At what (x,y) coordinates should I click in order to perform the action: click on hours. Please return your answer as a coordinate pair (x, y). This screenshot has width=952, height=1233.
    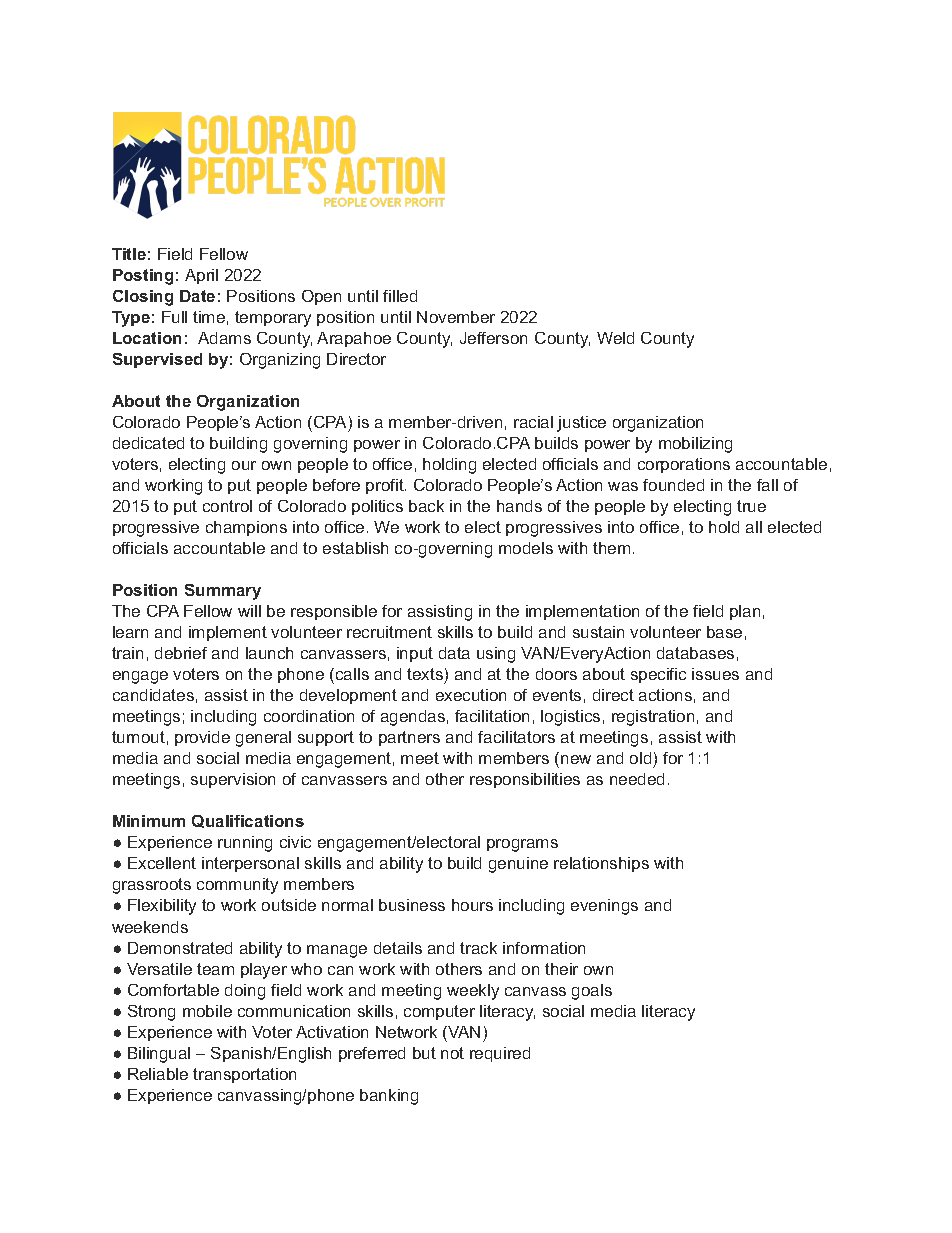
    Looking at the image, I should click on (472, 905).
